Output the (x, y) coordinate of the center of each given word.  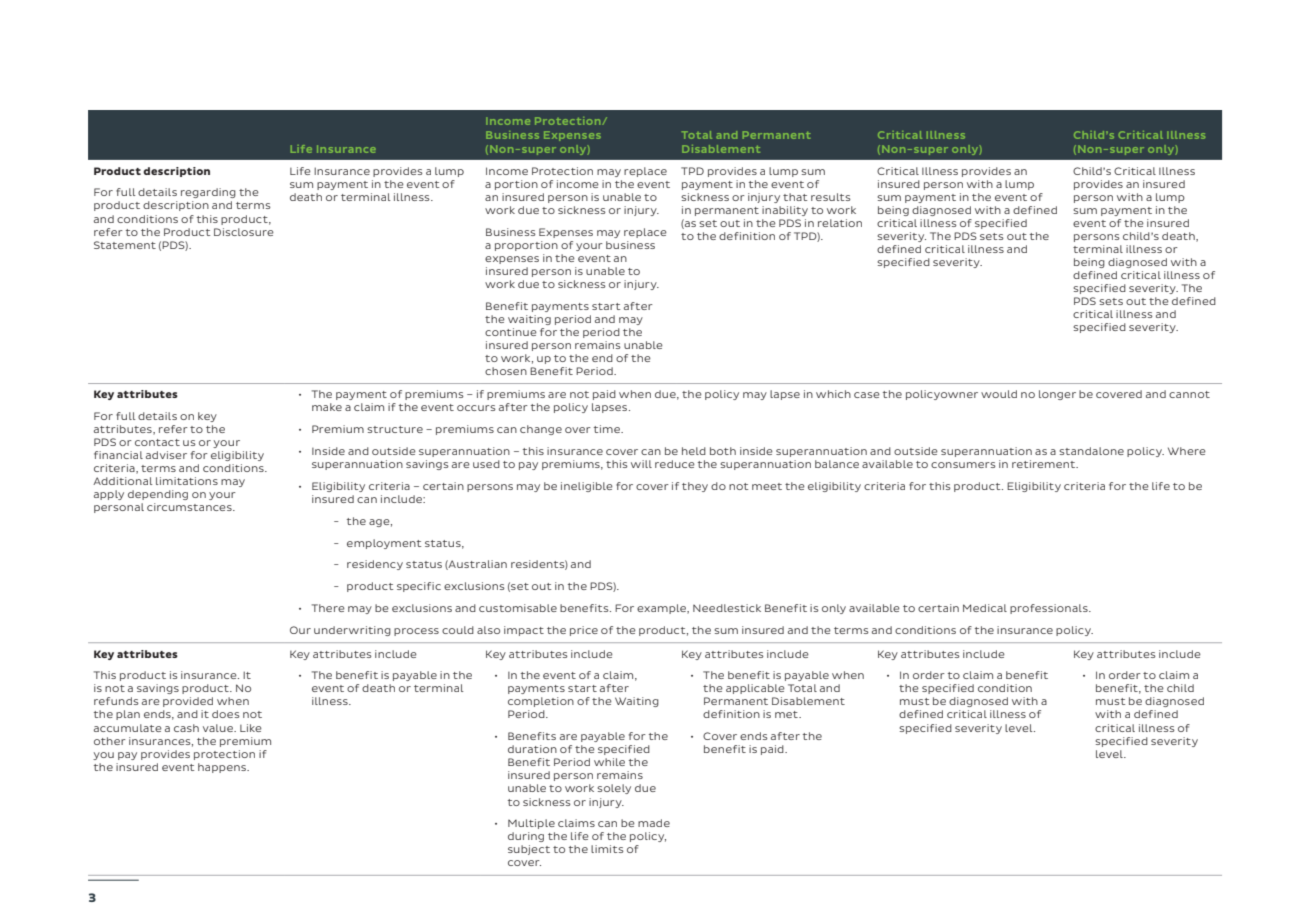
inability (785, 211)
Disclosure (244, 232)
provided (188, 702)
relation (840, 223)
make (327, 407)
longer (1057, 395)
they (695, 487)
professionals (1050, 609)
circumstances (190, 507)
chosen (506, 371)
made (654, 823)
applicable (755, 689)
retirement (1045, 464)
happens (223, 768)
